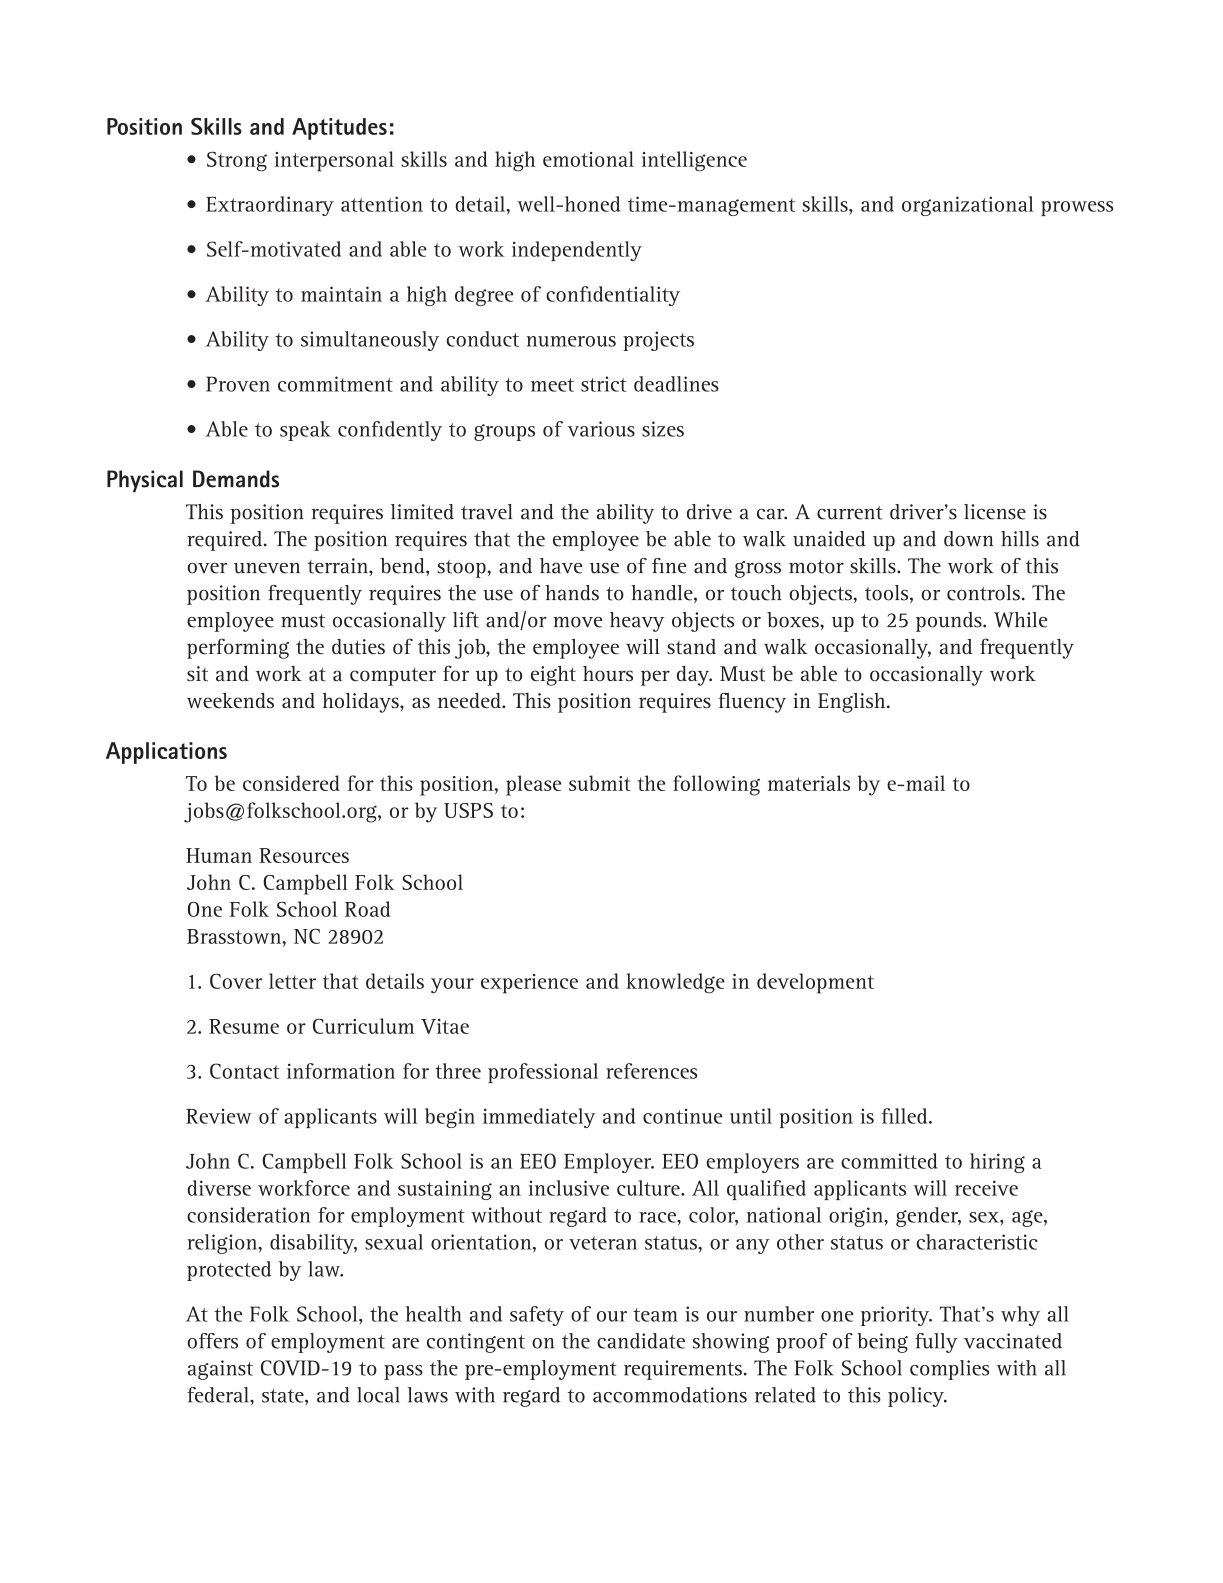 Image resolution: width=1223 pixels, height=1583 pixels. What do you see at coordinates (220, 1370) in the screenshot?
I see `against` at bounding box center [220, 1370].
